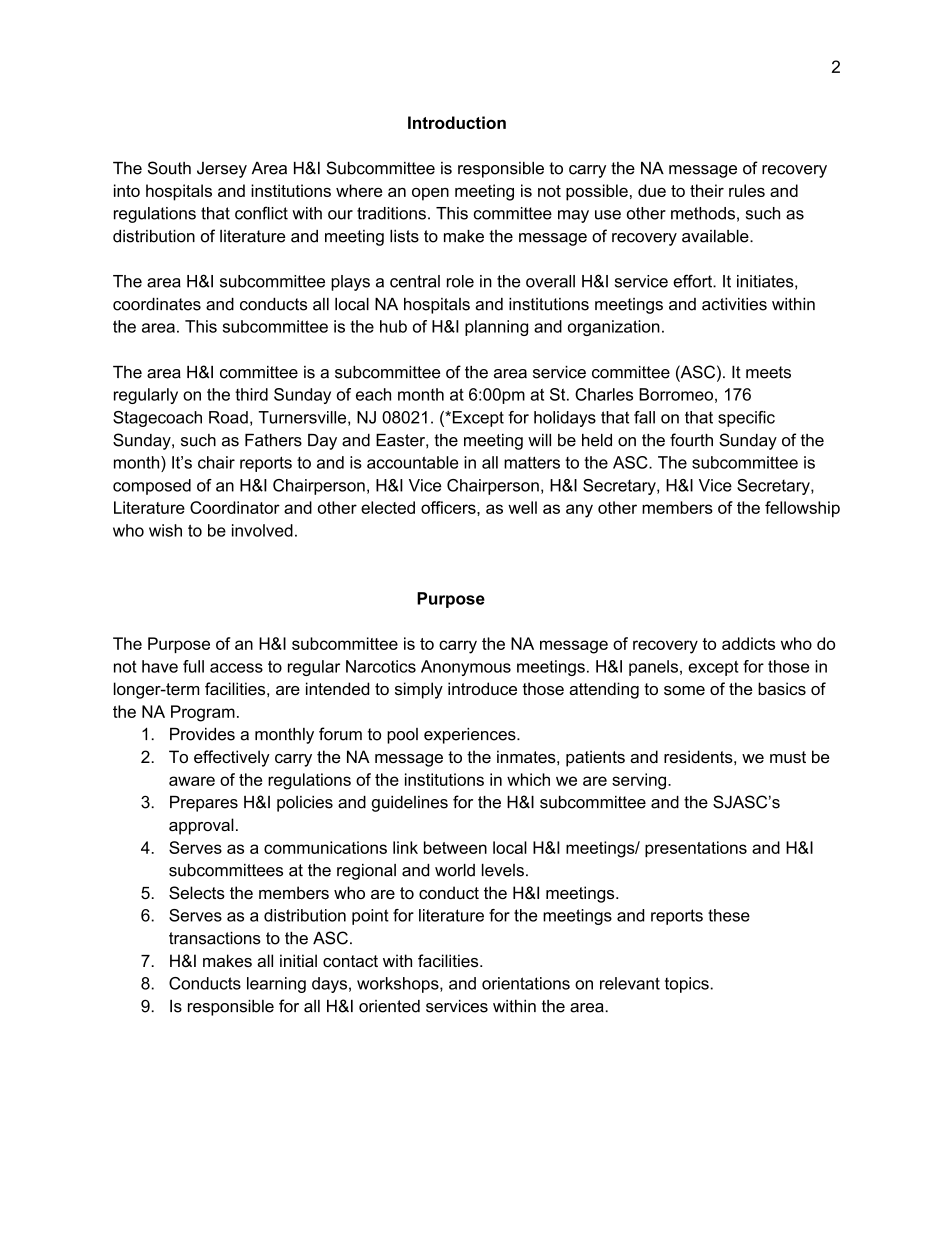 Image resolution: width=952 pixels, height=1233 pixels. I want to click on accountable, so click(412, 462).
